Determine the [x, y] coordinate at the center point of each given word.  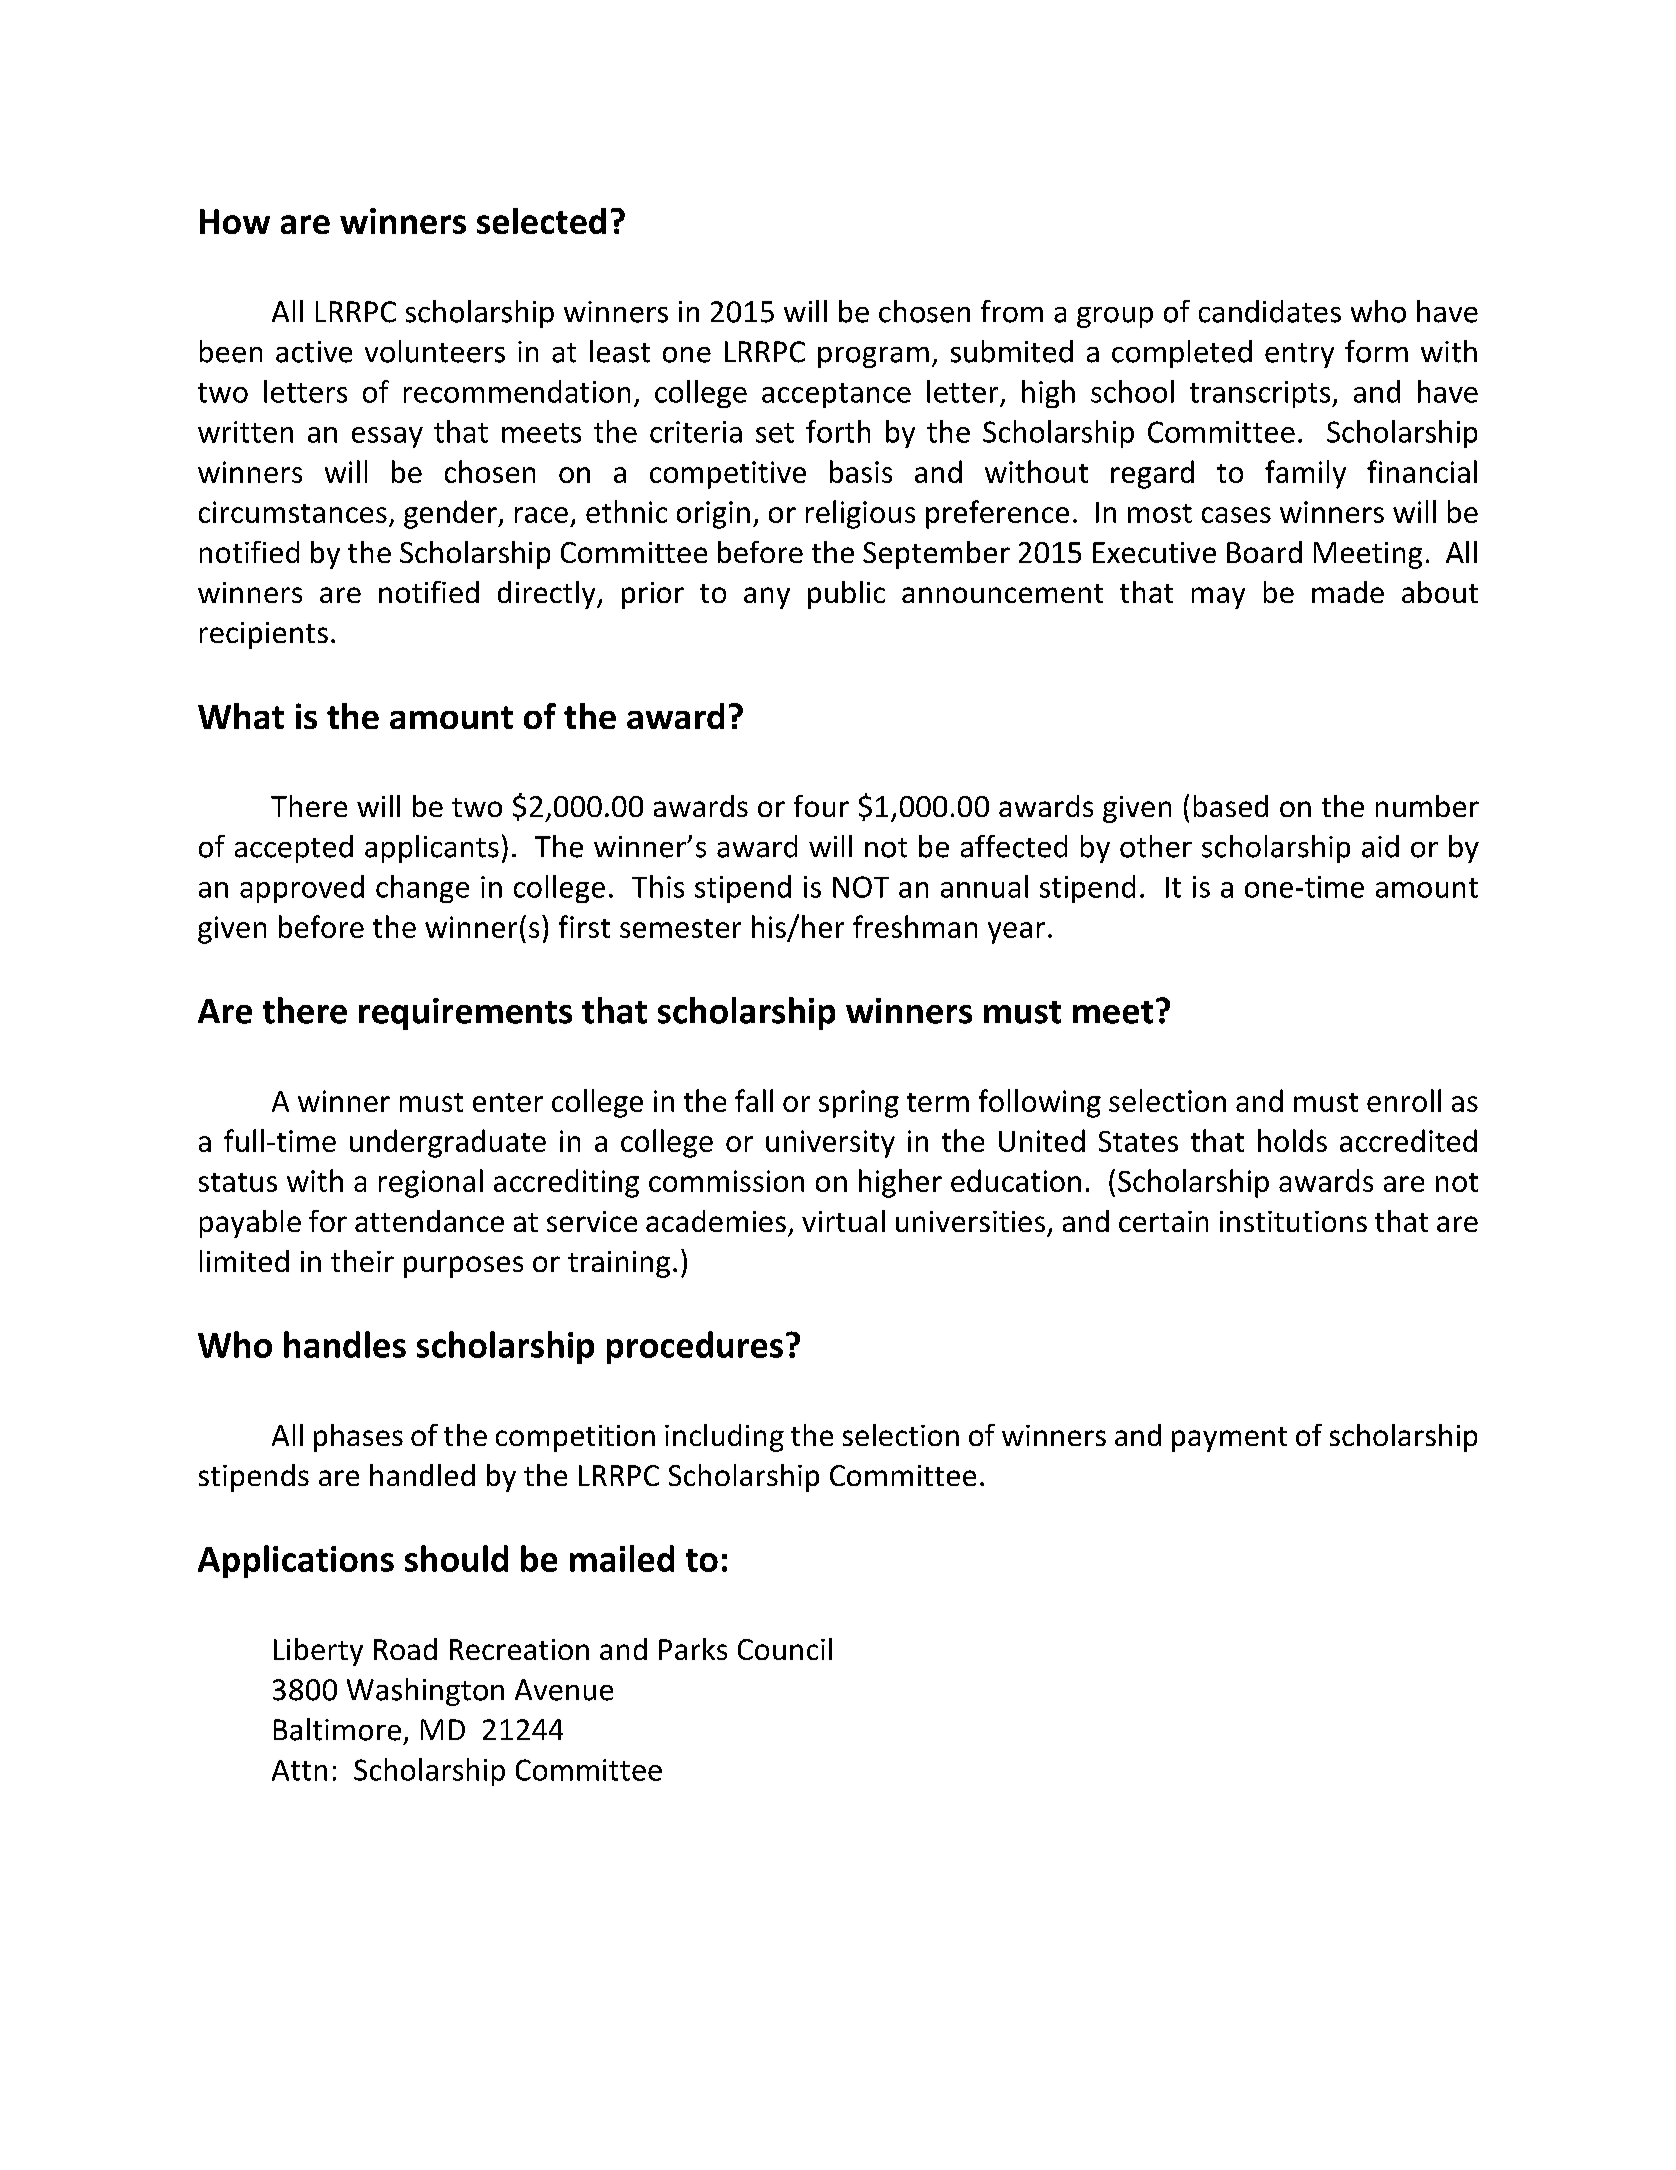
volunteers [435, 351]
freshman [915, 926]
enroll [1404, 1100]
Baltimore [337, 1729]
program [873, 357]
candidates [1270, 311]
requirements [465, 1014]
